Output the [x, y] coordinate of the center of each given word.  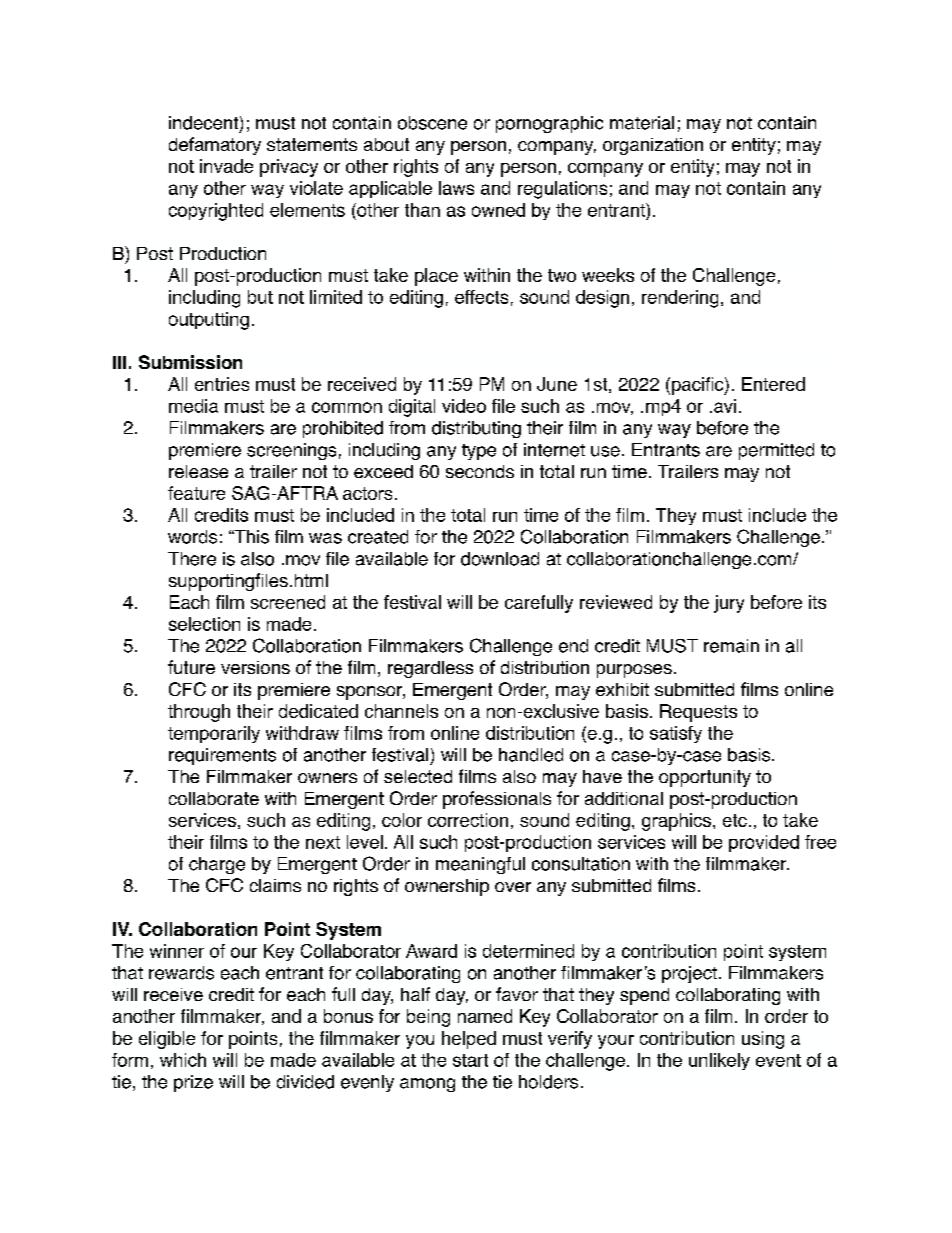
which [183, 1060]
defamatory [215, 146]
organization [653, 146]
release [198, 471]
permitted [776, 451]
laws [456, 188]
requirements [222, 756]
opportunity [705, 778]
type [479, 452]
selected [418, 776]
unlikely [719, 1061]
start [470, 1060]
